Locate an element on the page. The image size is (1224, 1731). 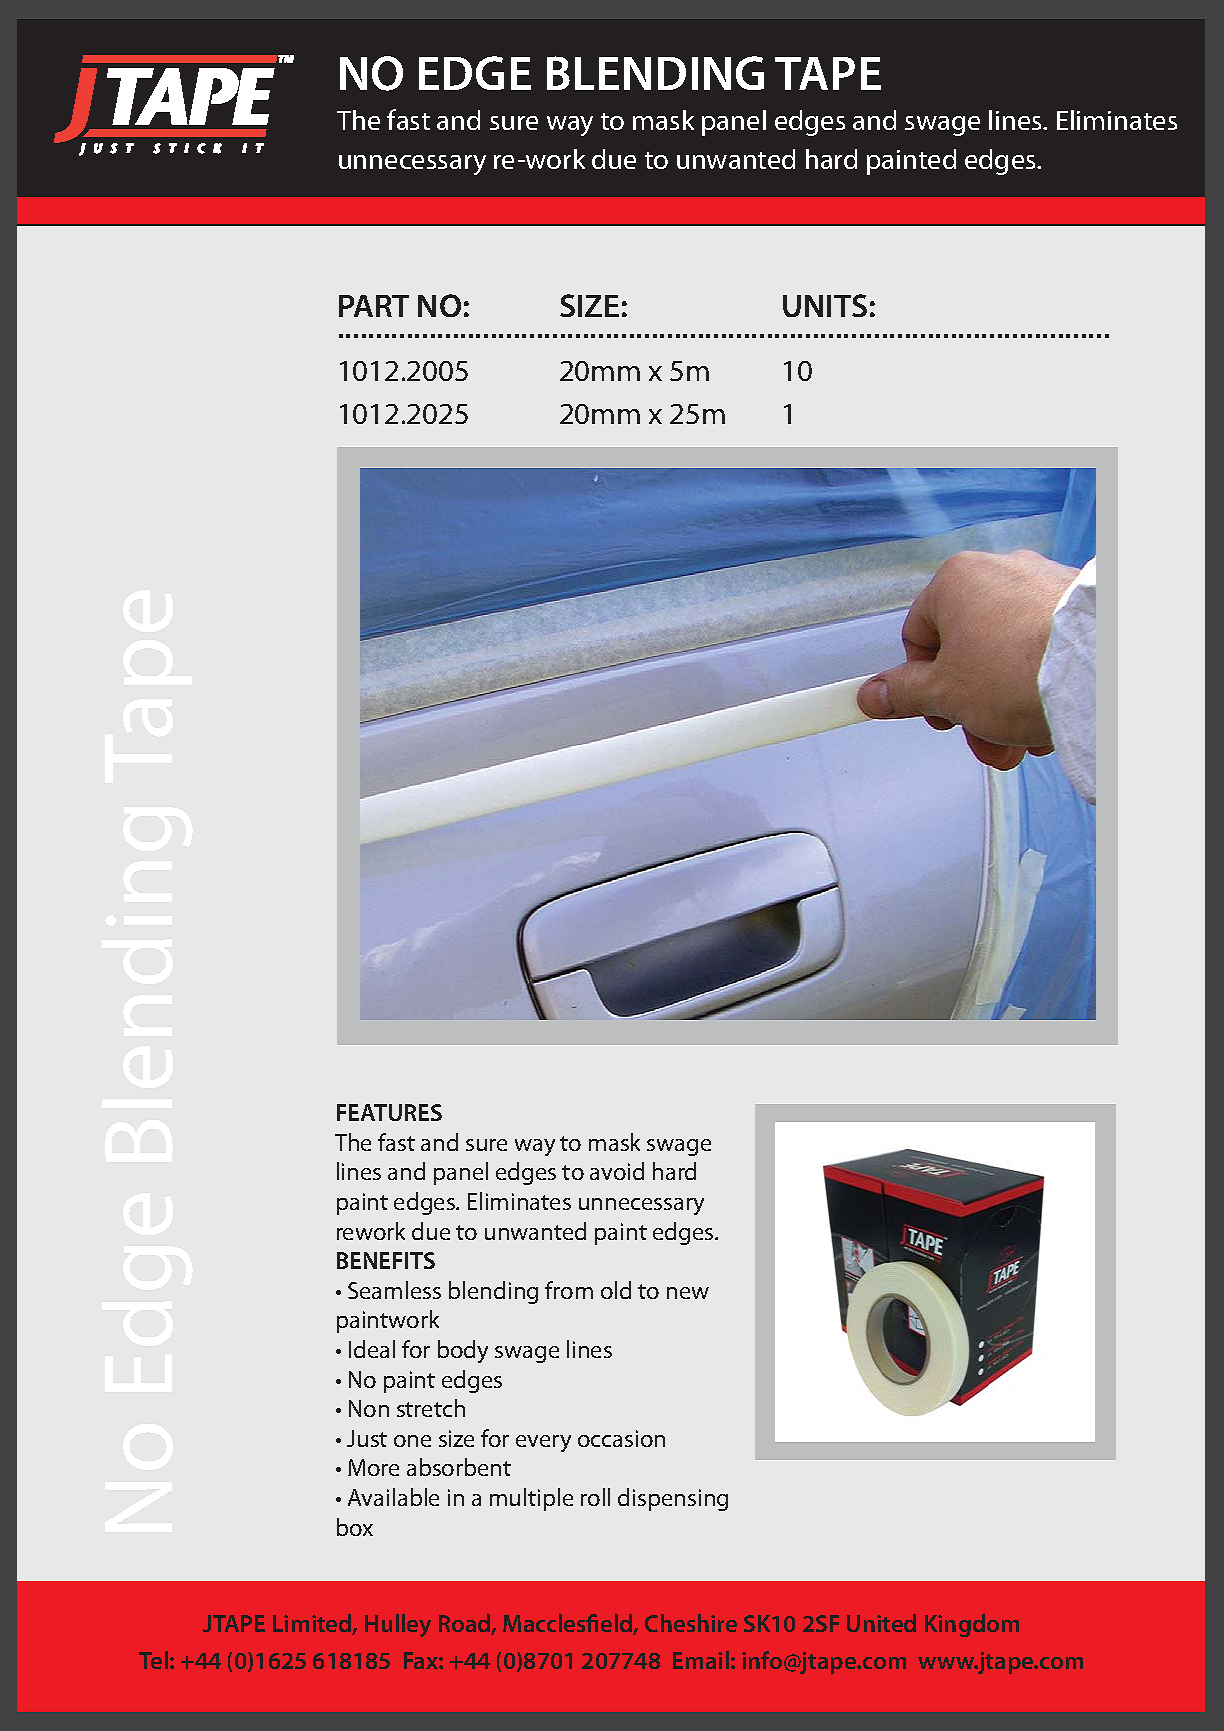
Tel is located at coordinates (153, 1660).
